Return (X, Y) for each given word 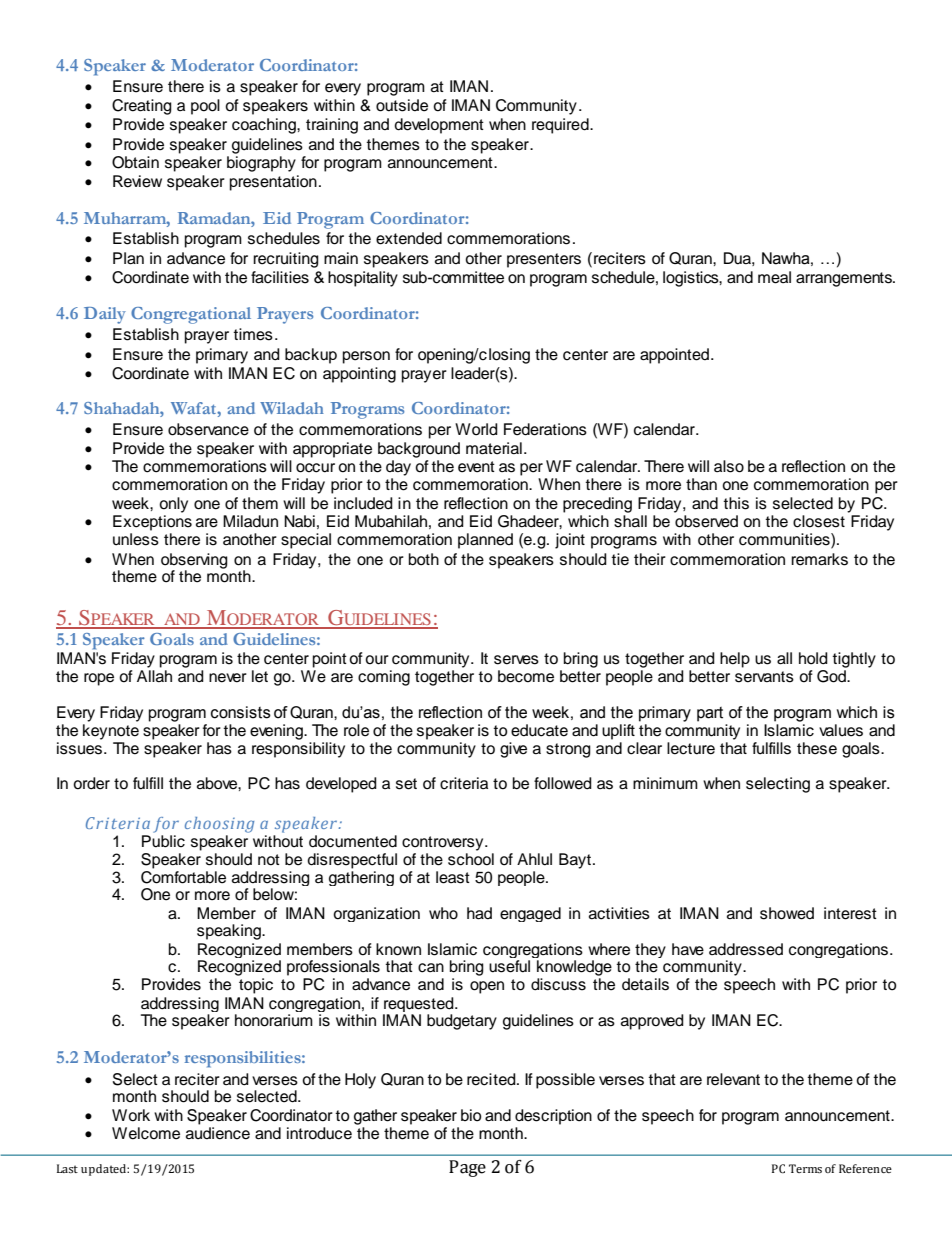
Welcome (146, 1133)
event (476, 467)
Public (163, 840)
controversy (444, 843)
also (729, 466)
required (561, 126)
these (817, 748)
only (173, 505)
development (439, 126)
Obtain (135, 162)
